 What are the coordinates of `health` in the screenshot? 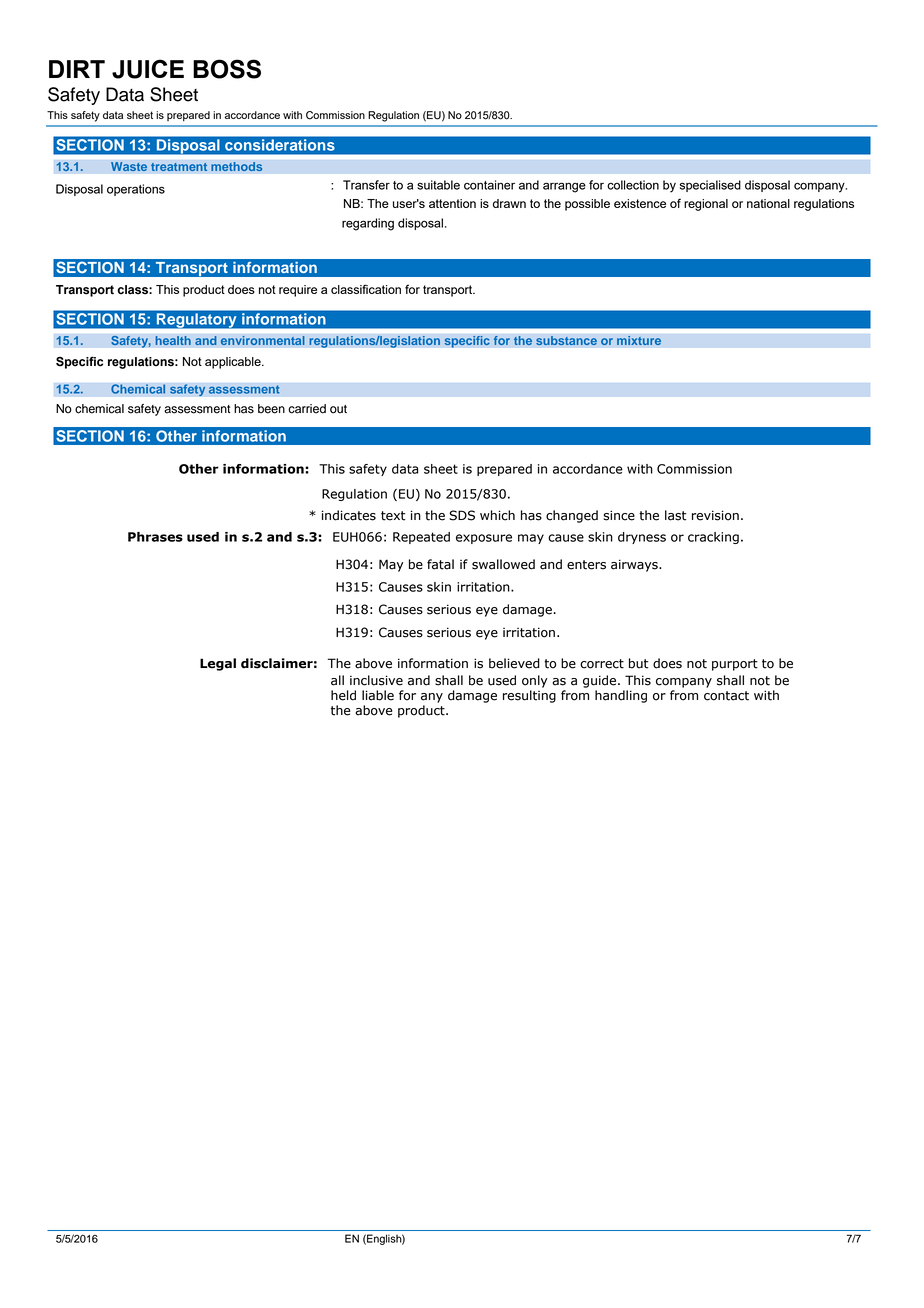 It's located at (173, 341).
